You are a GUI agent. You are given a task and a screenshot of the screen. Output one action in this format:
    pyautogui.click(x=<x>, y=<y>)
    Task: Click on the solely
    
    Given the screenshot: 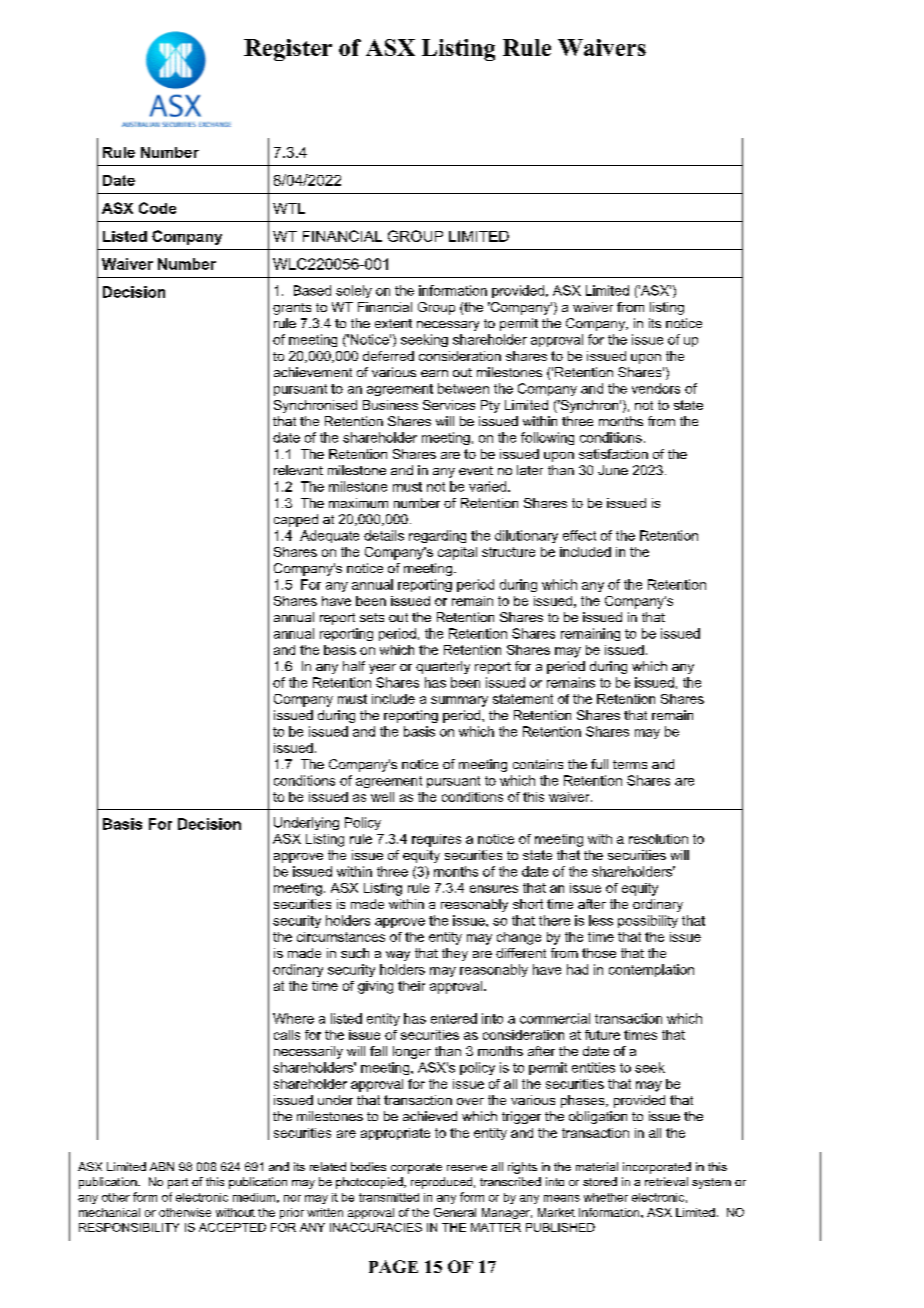 What is the action you would take?
    pyautogui.click(x=354, y=291)
